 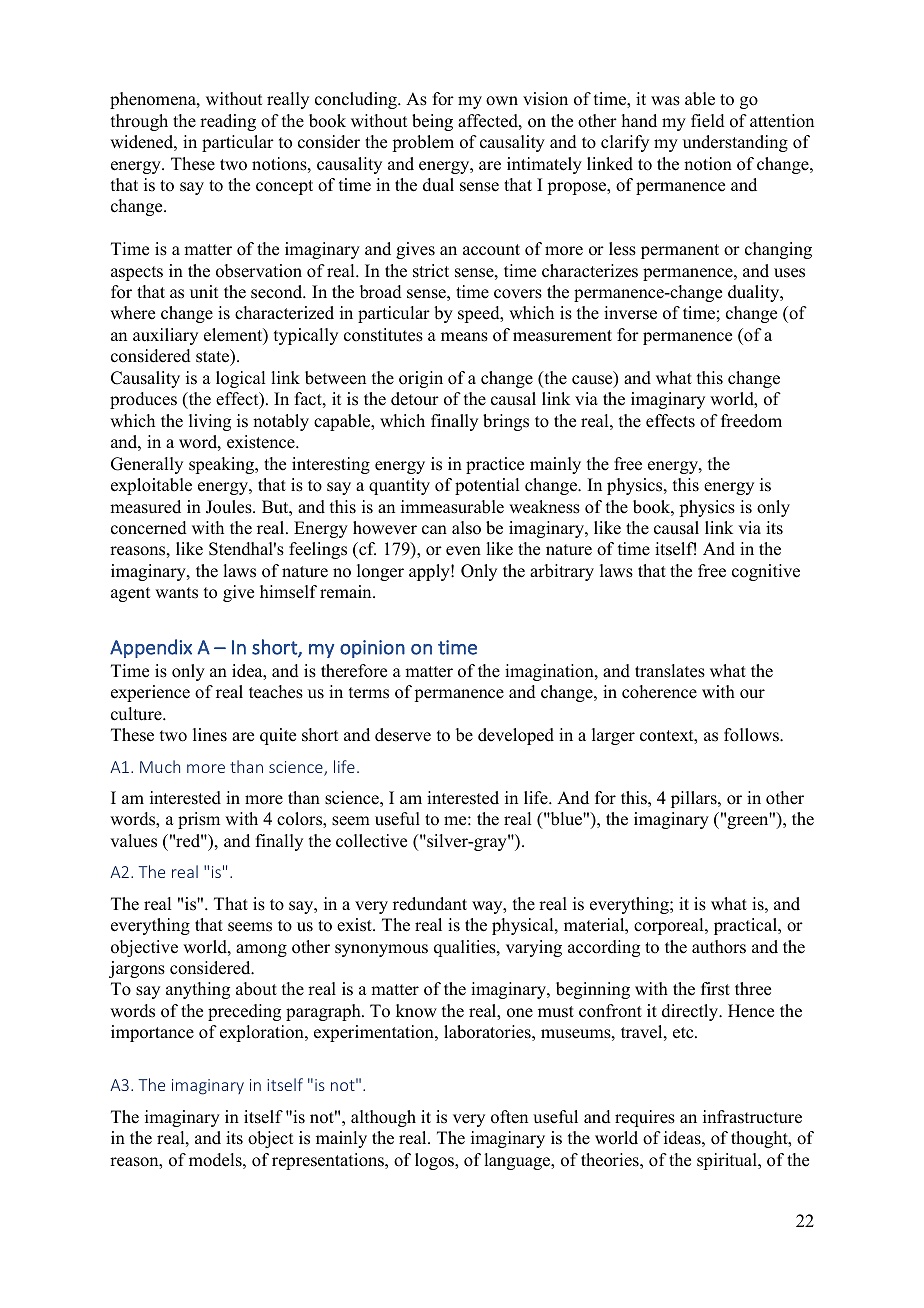 I want to click on field, so click(x=708, y=121).
